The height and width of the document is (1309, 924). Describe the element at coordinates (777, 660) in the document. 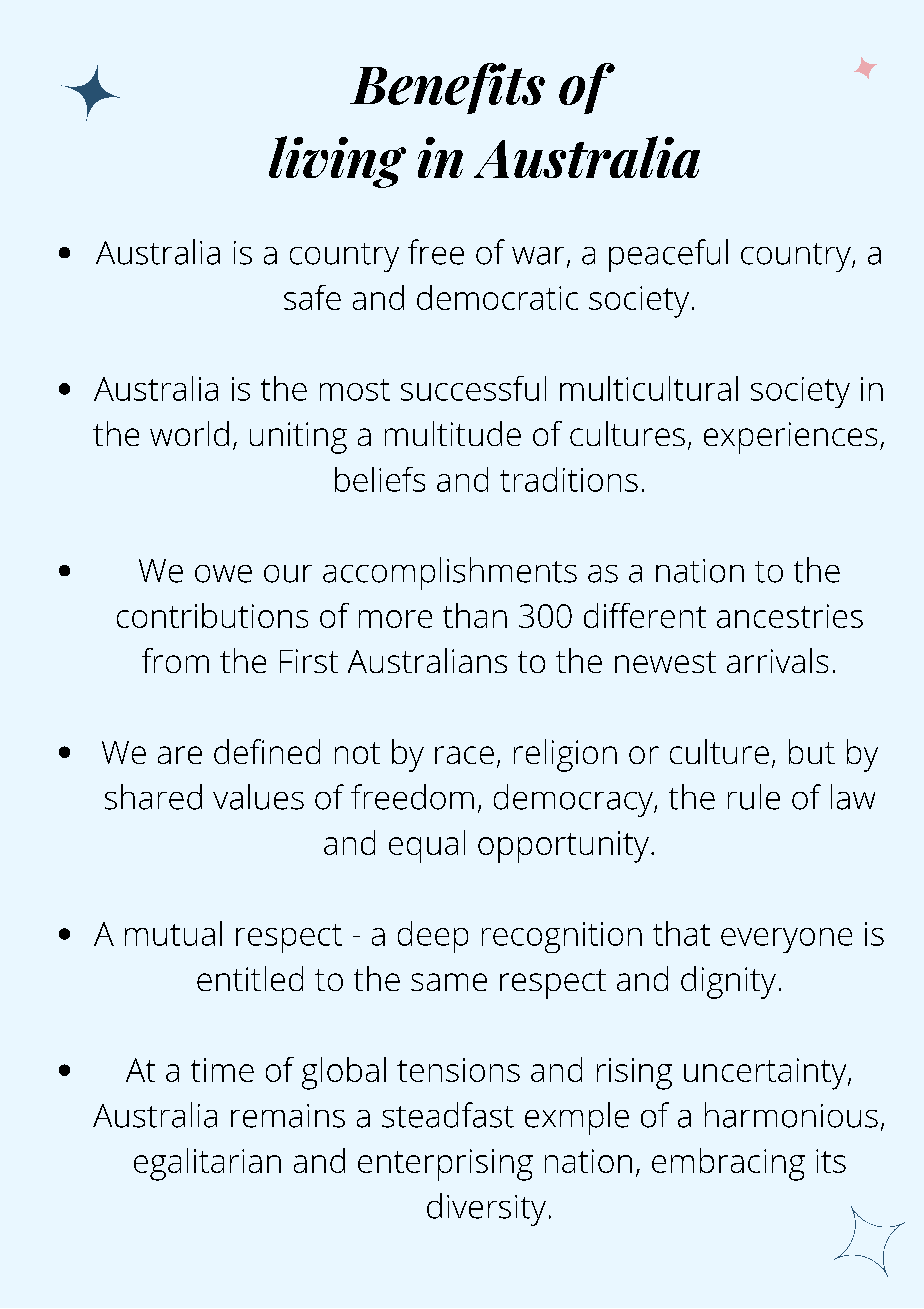

I see `arrivals` at that location.
